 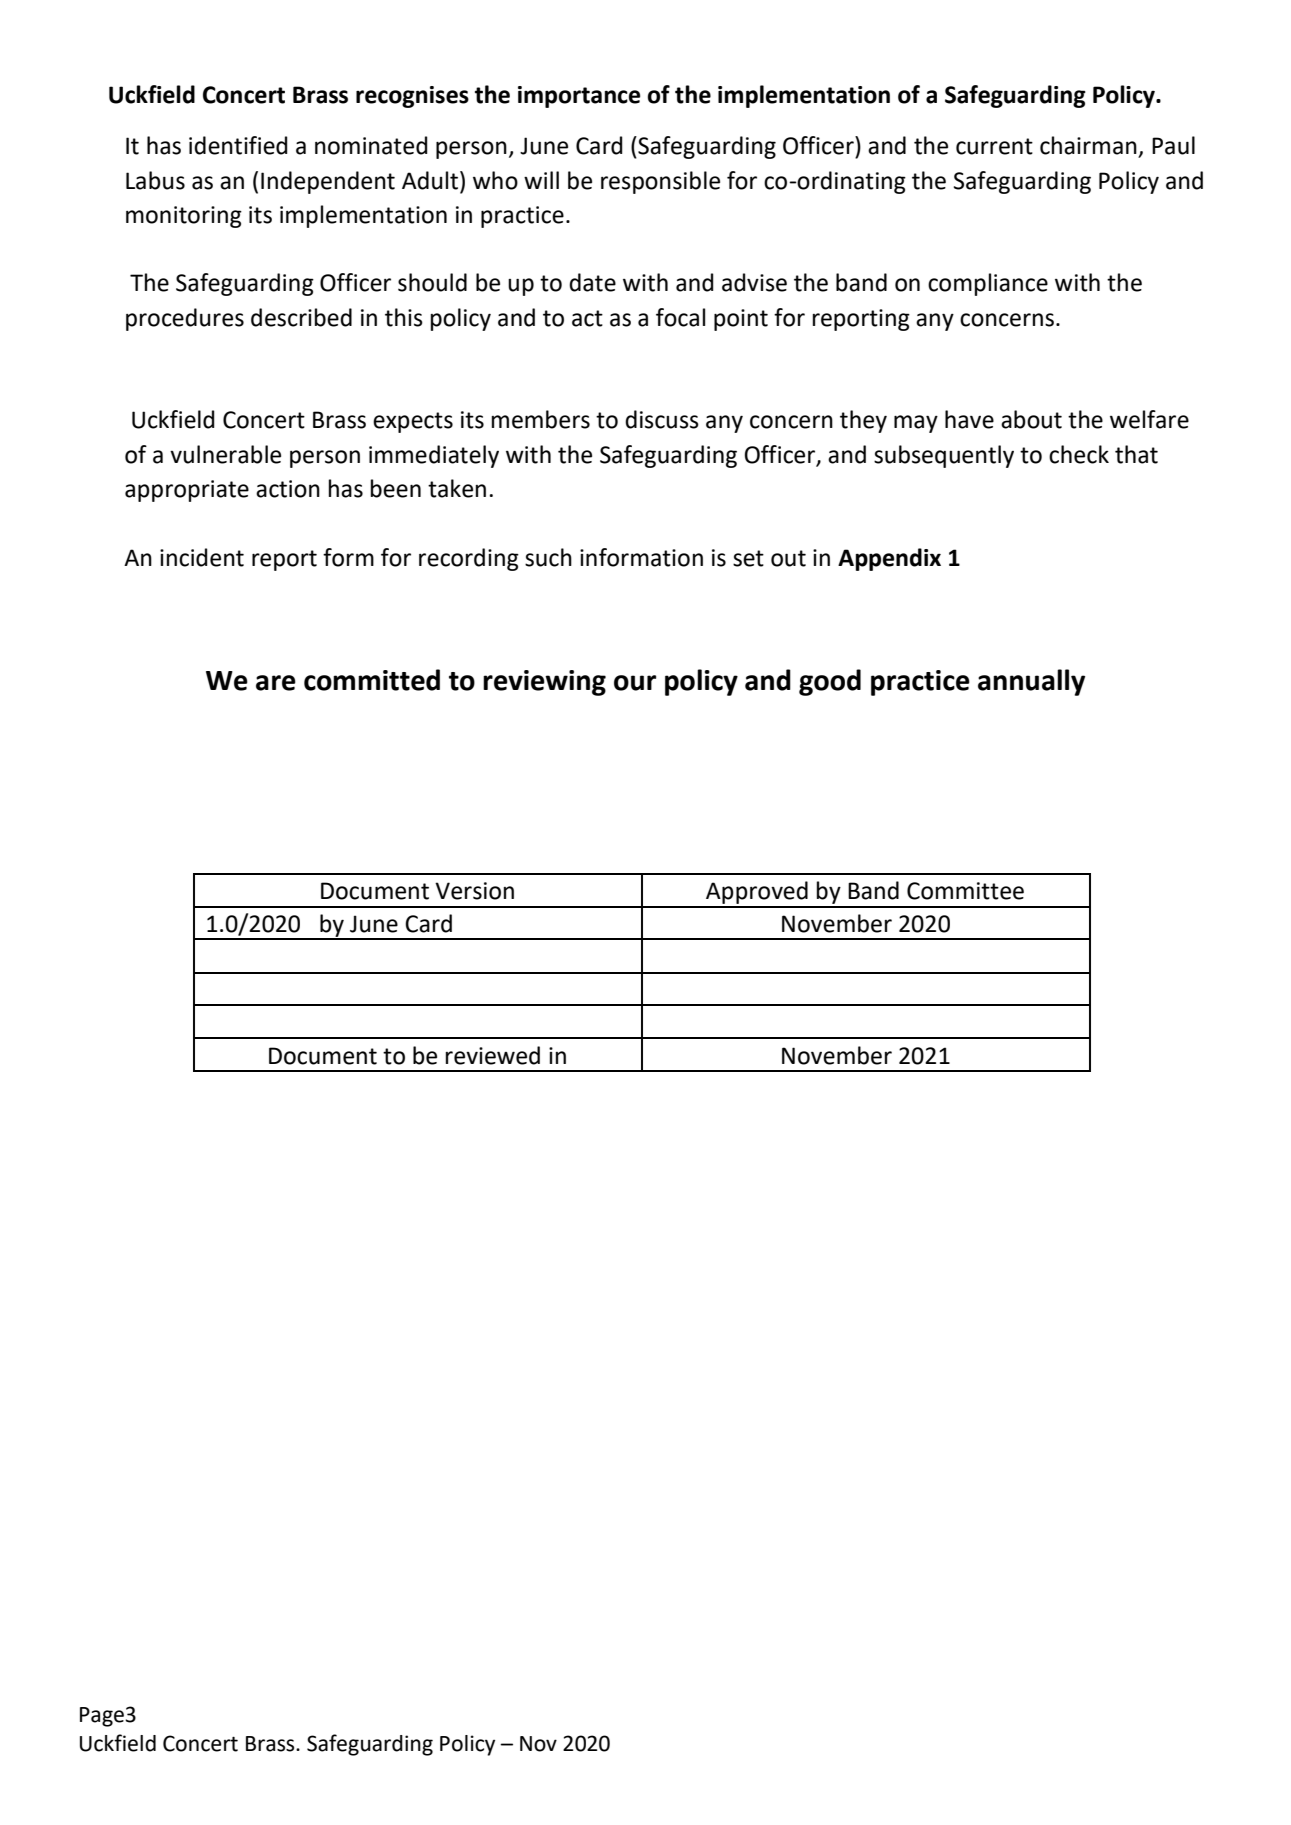 I want to click on importance, so click(x=579, y=97).
